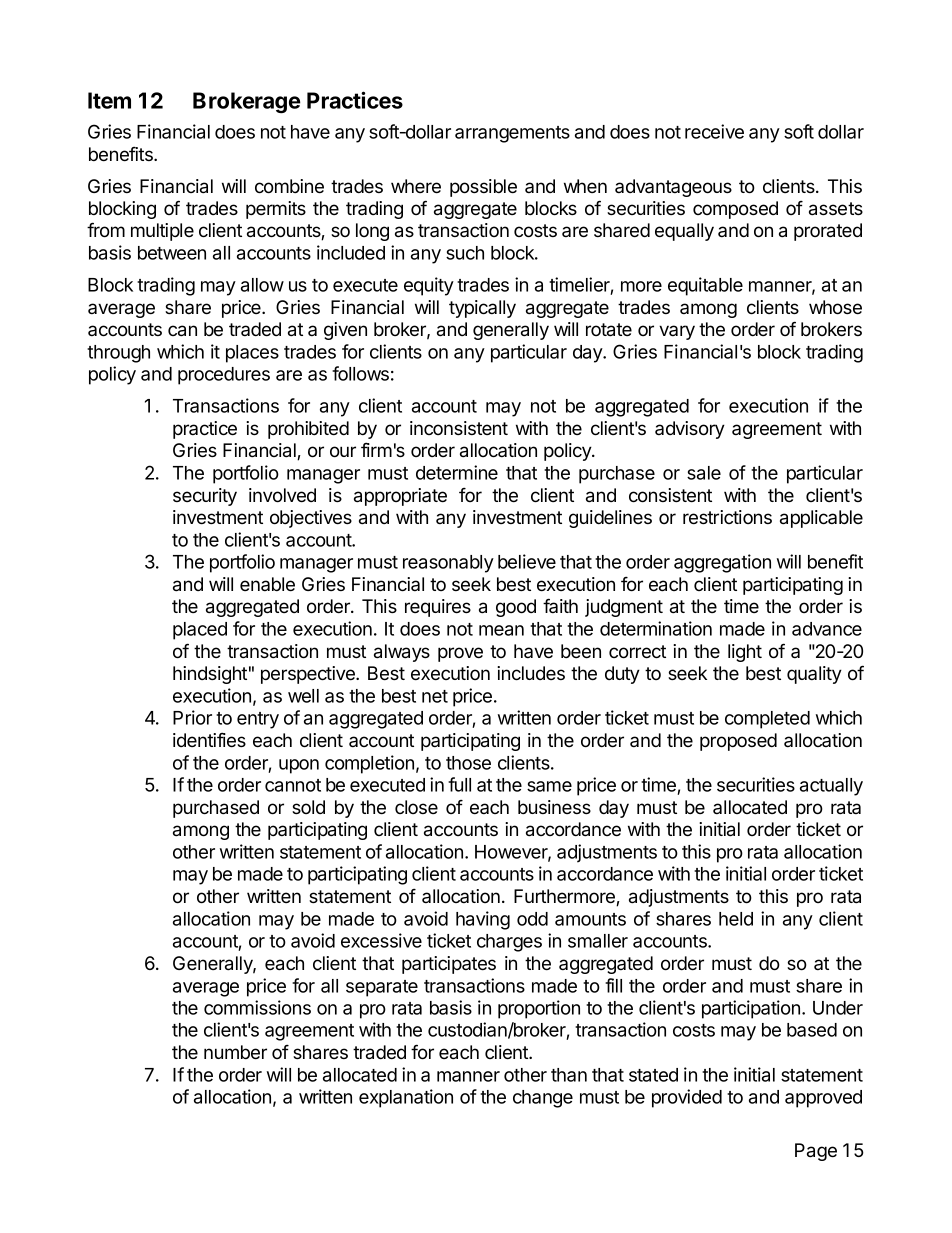 Image resolution: width=952 pixels, height=1233 pixels. Describe the element at coordinates (482, 309) in the document. I see `typically` at that location.
